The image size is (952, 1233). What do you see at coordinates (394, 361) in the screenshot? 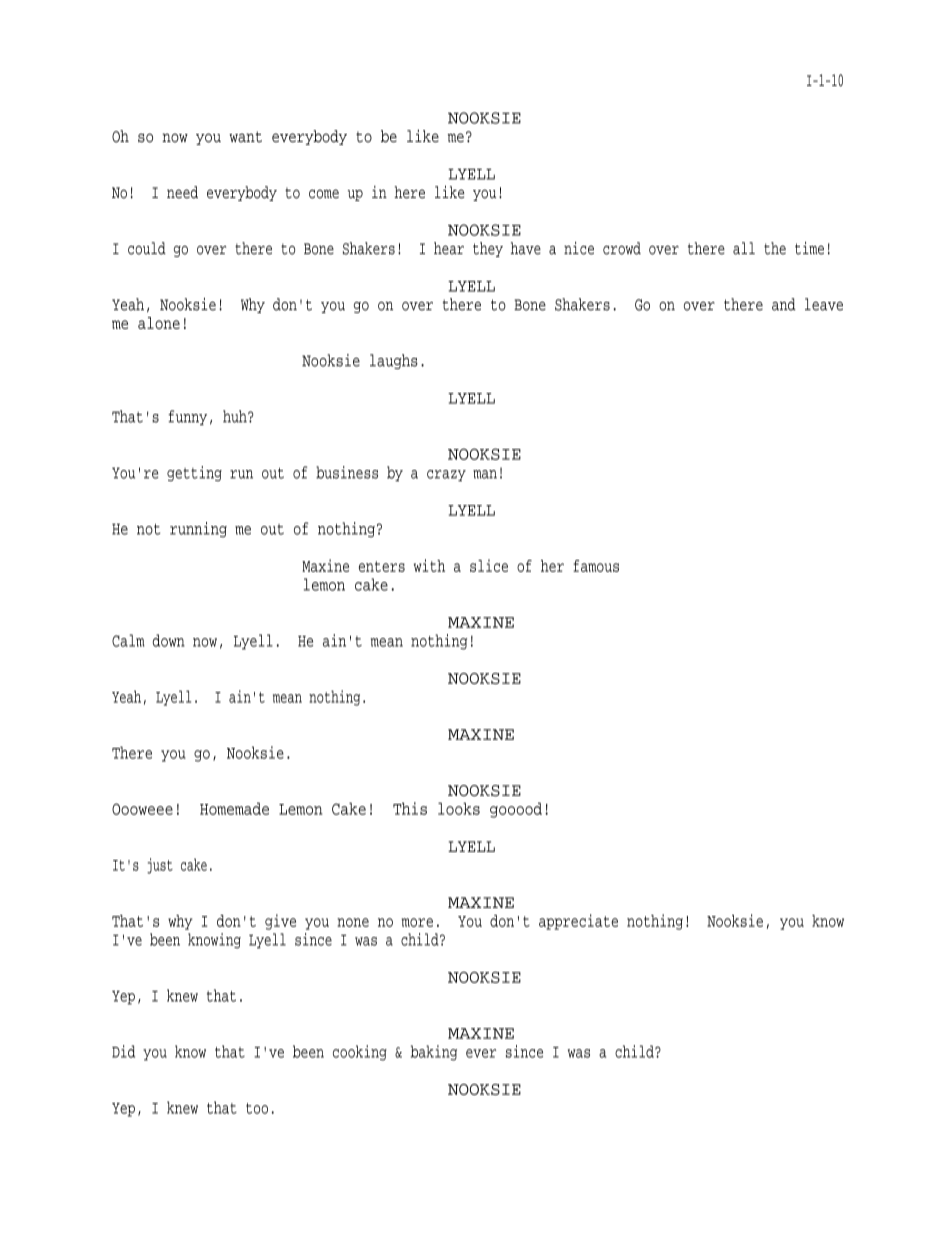
I see `laughs` at bounding box center [394, 361].
